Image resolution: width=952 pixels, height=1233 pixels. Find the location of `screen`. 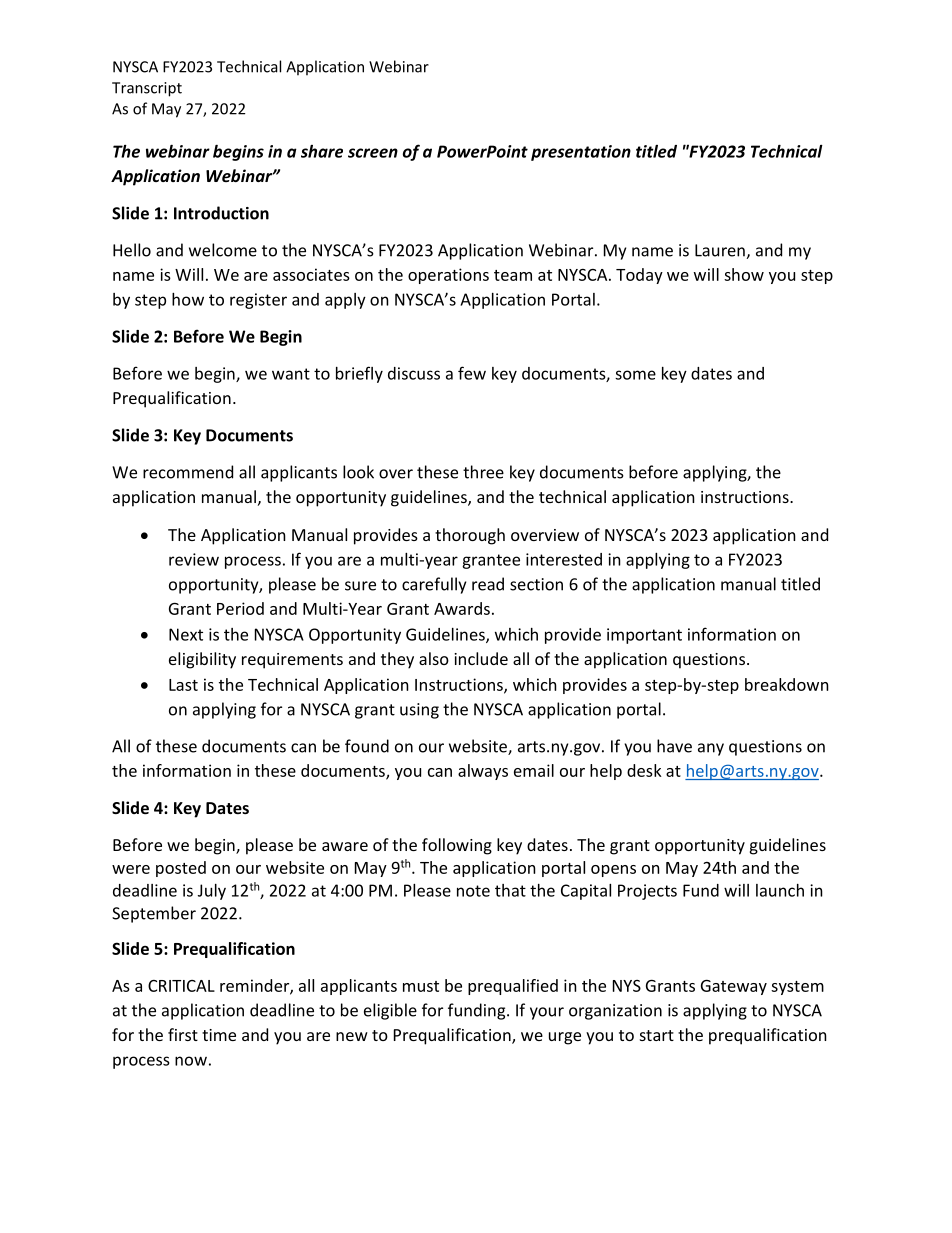

screen is located at coordinates (373, 153).
